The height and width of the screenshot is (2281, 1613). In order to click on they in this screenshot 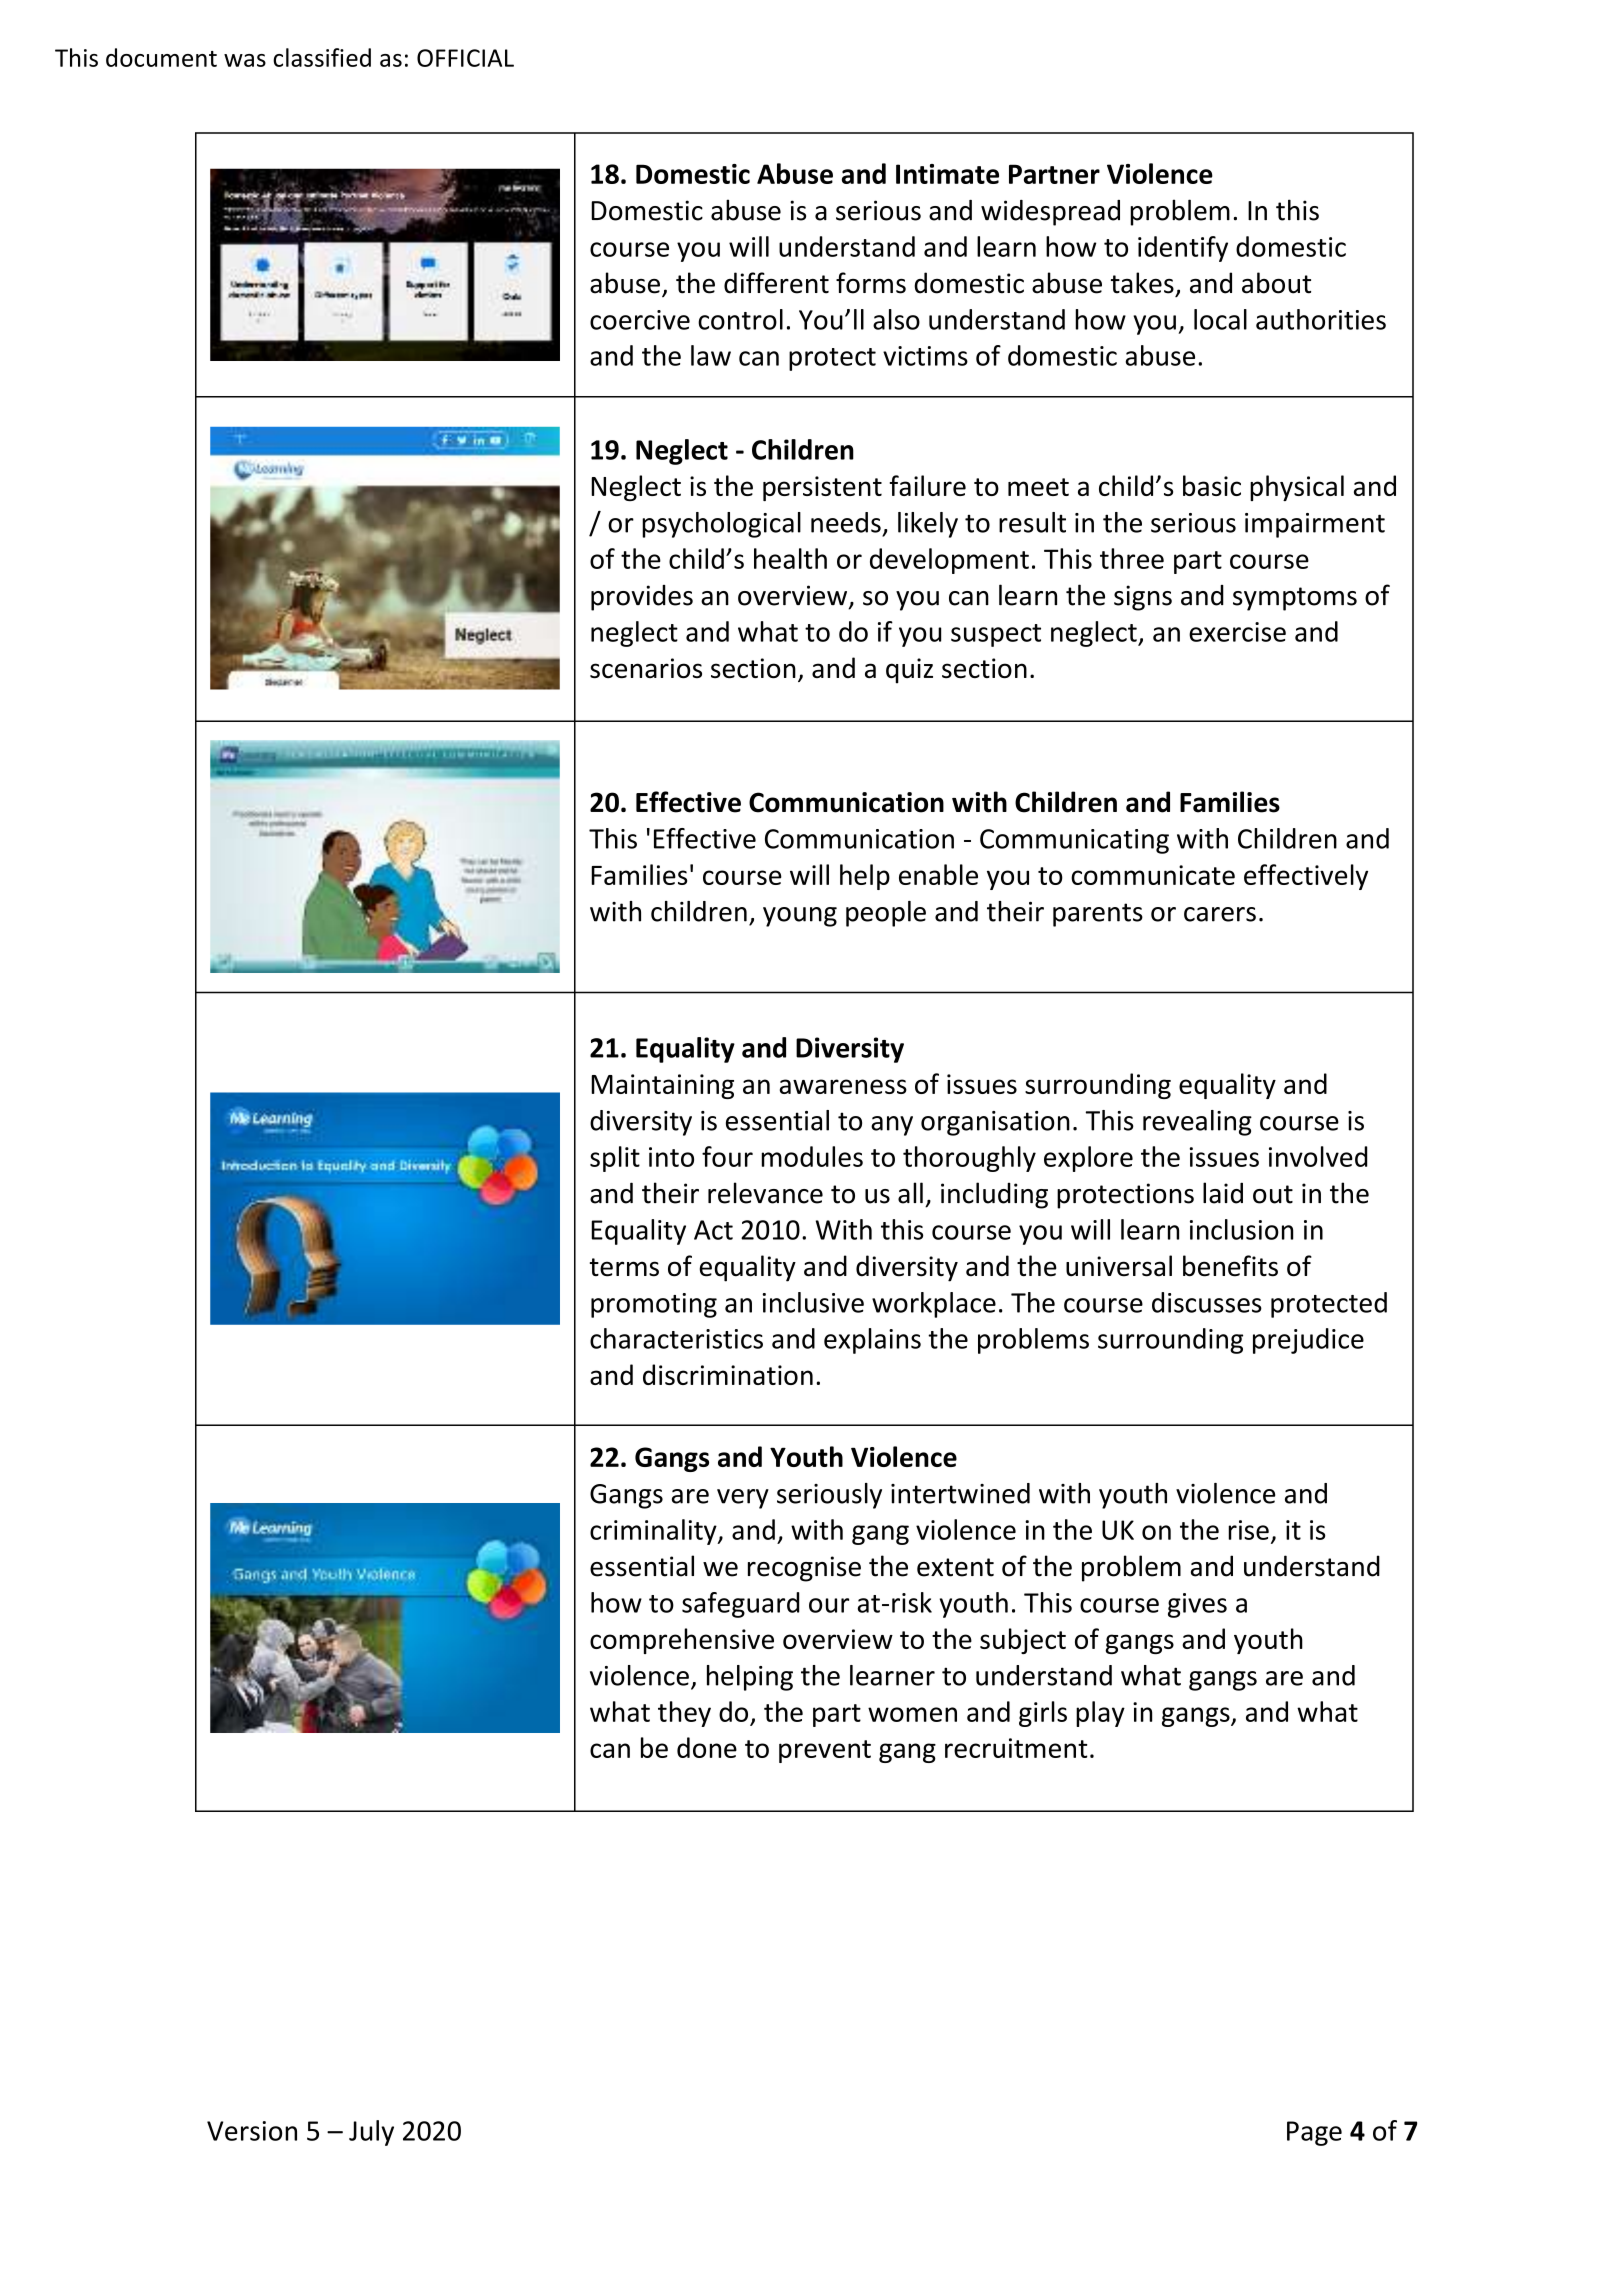, I will do `click(684, 1714)`.
